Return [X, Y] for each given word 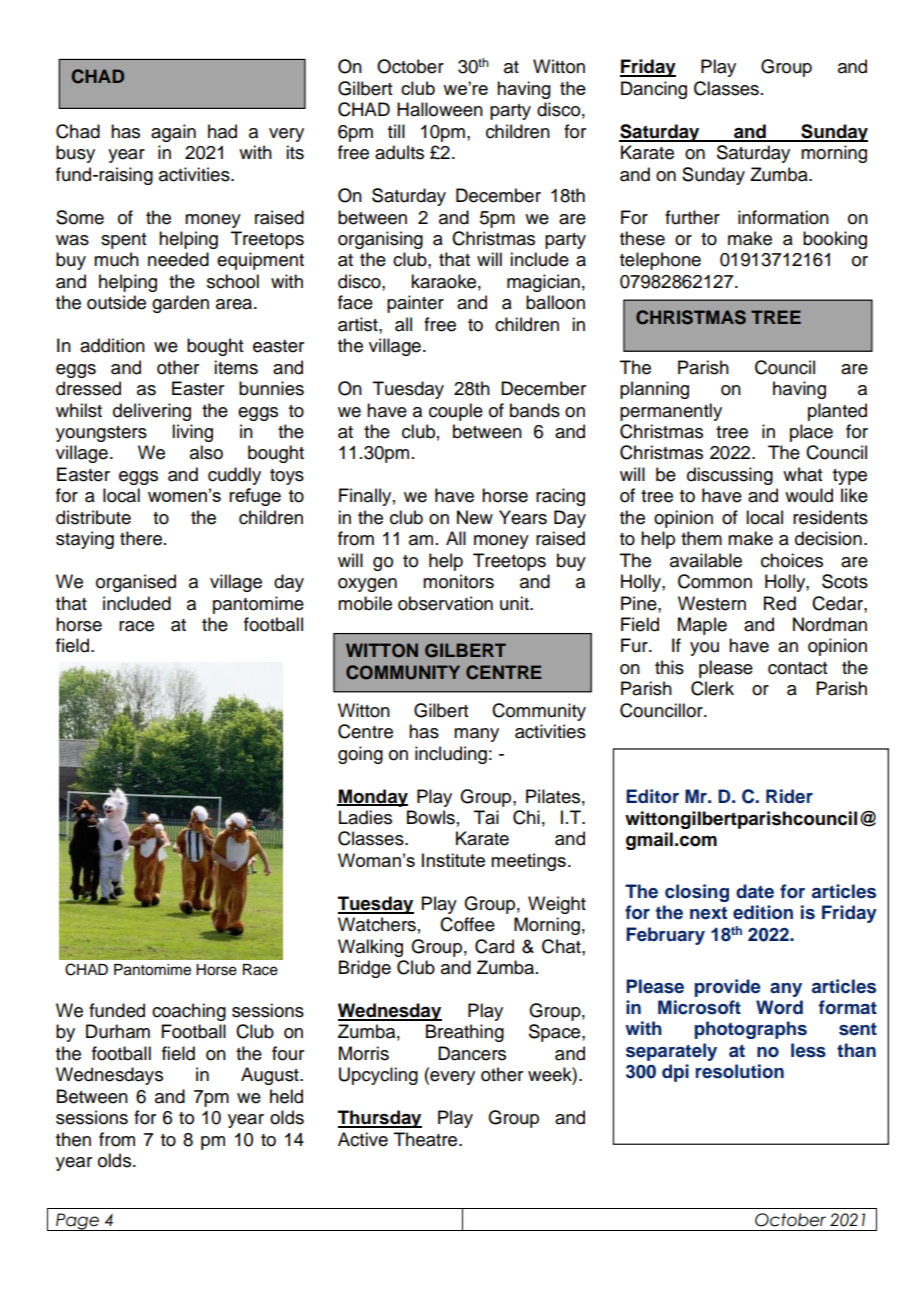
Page [77, 1222]
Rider [789, 796]
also [206, 452]
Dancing [654, 90]
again [173, 133]
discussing [730, 476]
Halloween [440, 109]
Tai [486, 817]
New [475, 517]
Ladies [365, 817]
